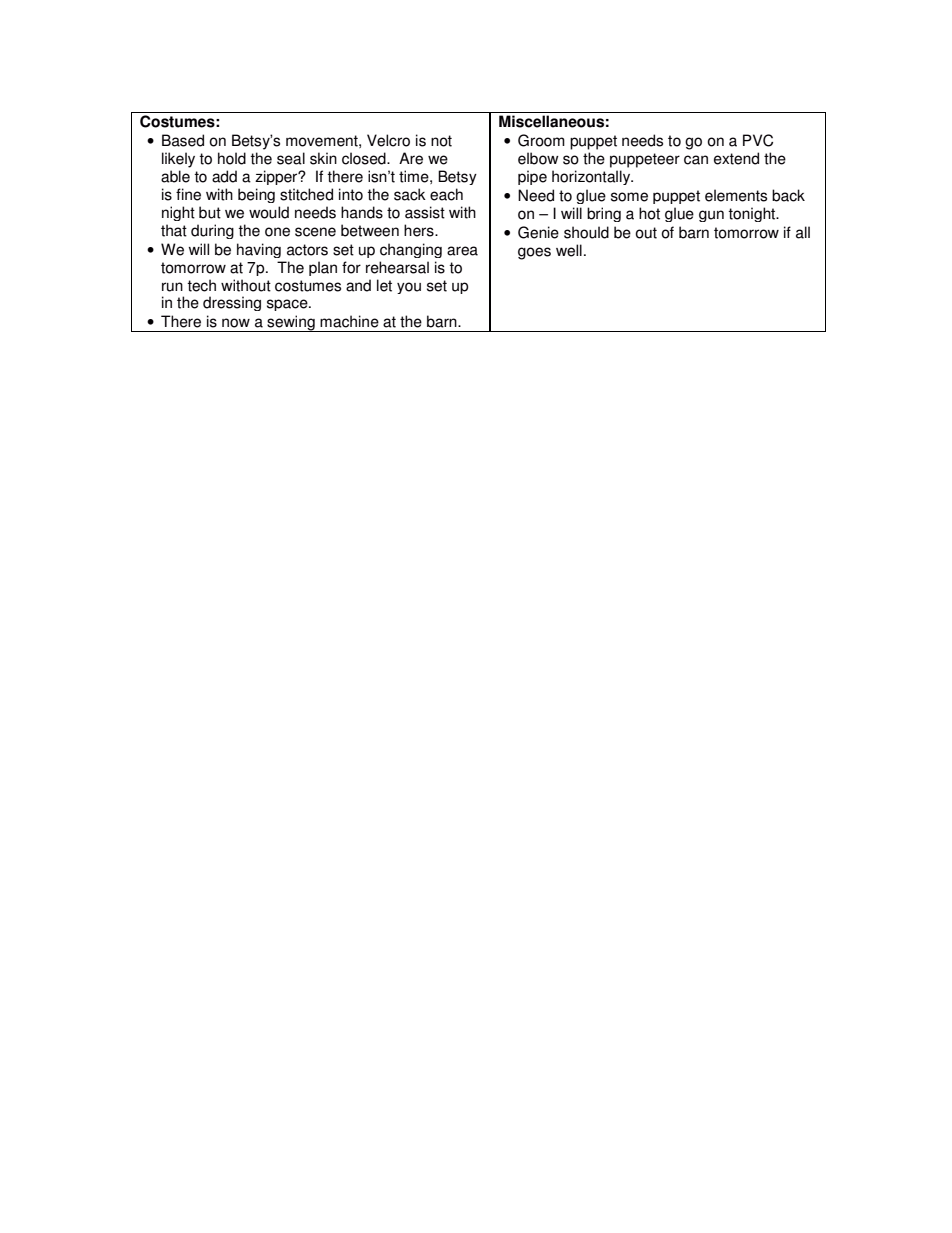  I want to click on Based, so click(183, 140).
